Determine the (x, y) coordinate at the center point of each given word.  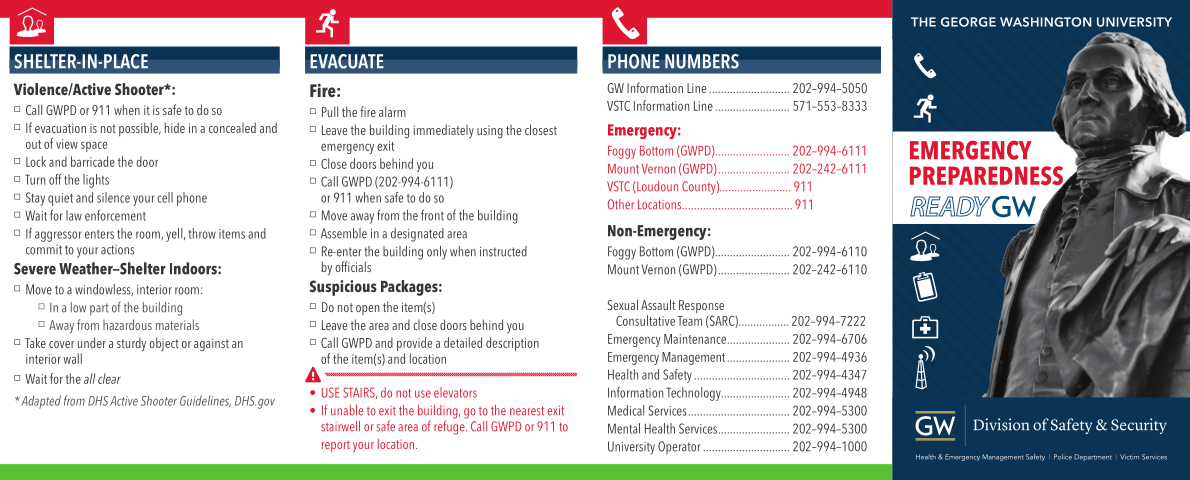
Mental (624, 428)
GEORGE (968, 22)
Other (621, 204)
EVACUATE (347, 61)
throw (202, 233)
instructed (503, 251)
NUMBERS (702, 61)
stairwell (340, 426)
